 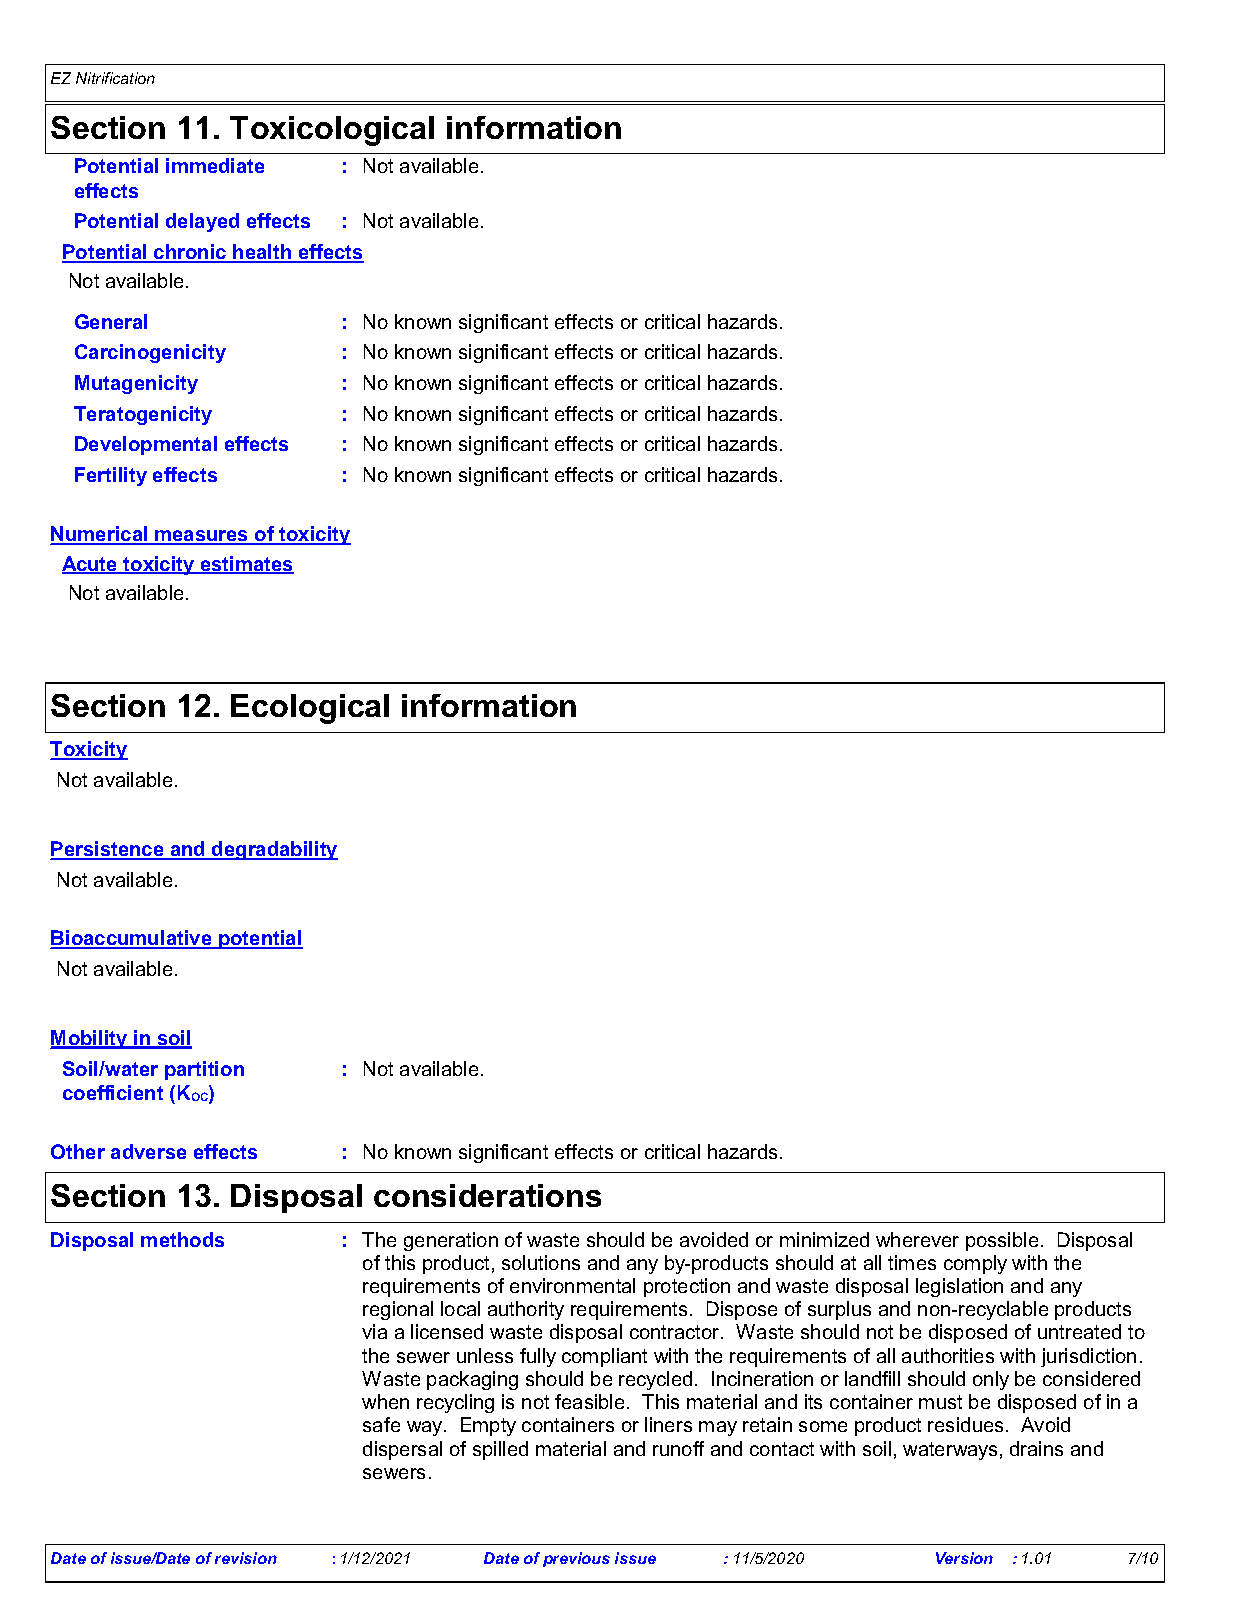 I want to click on health, so click(x=263, y=253).
